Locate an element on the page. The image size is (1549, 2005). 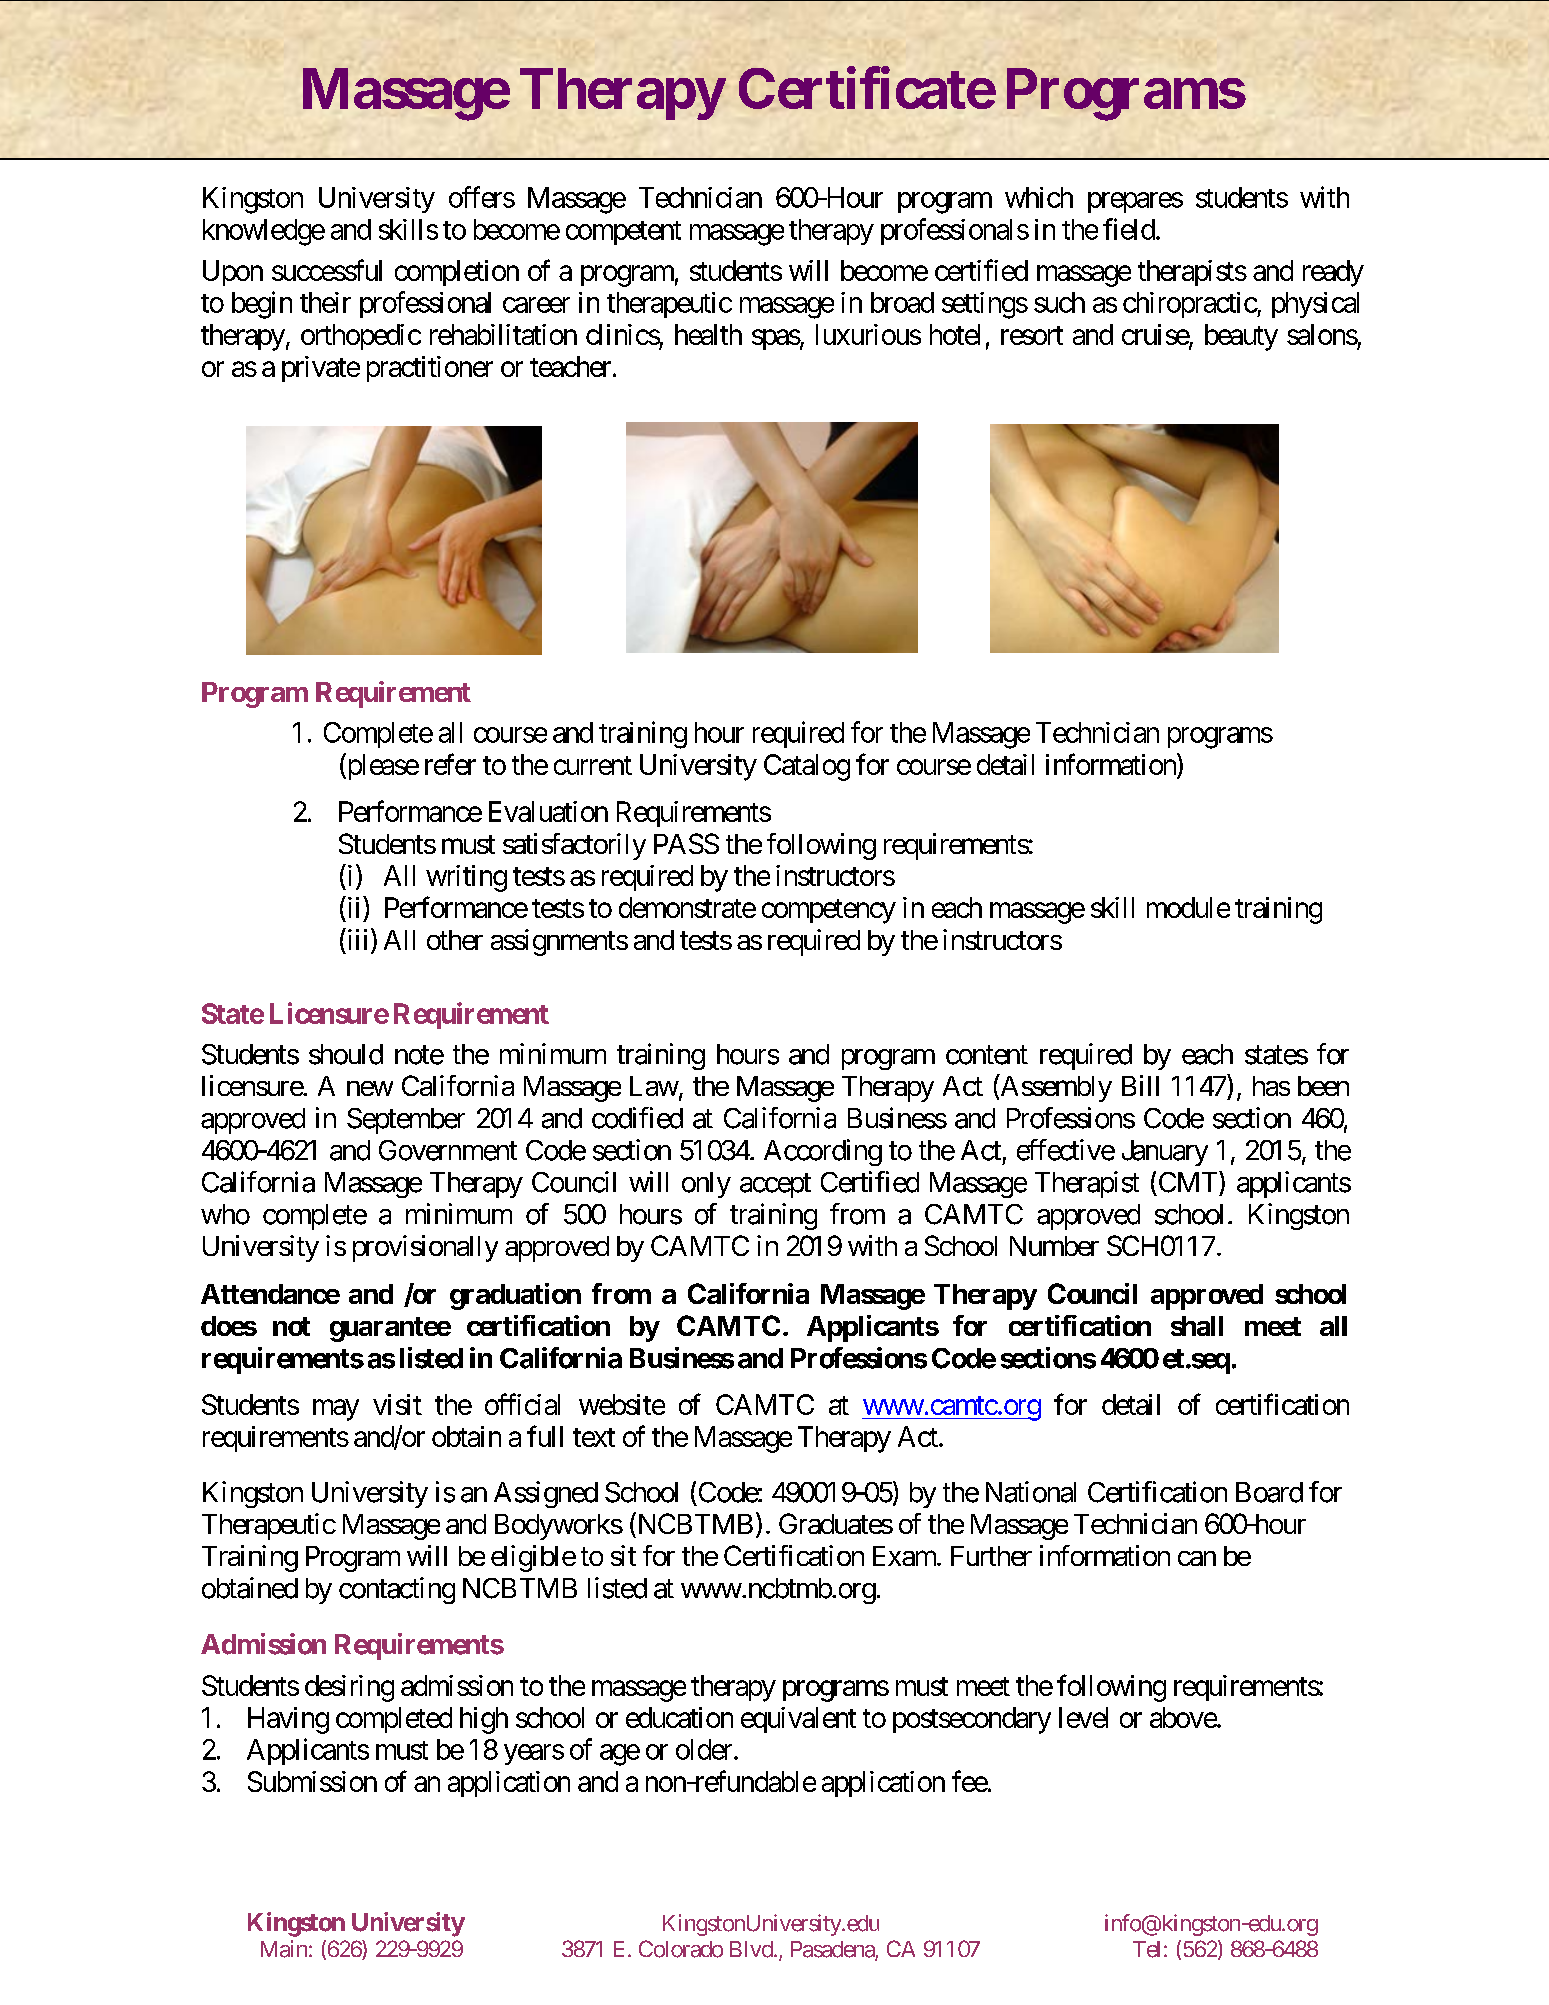
Bill is located at coordinates (1140, 1085).
